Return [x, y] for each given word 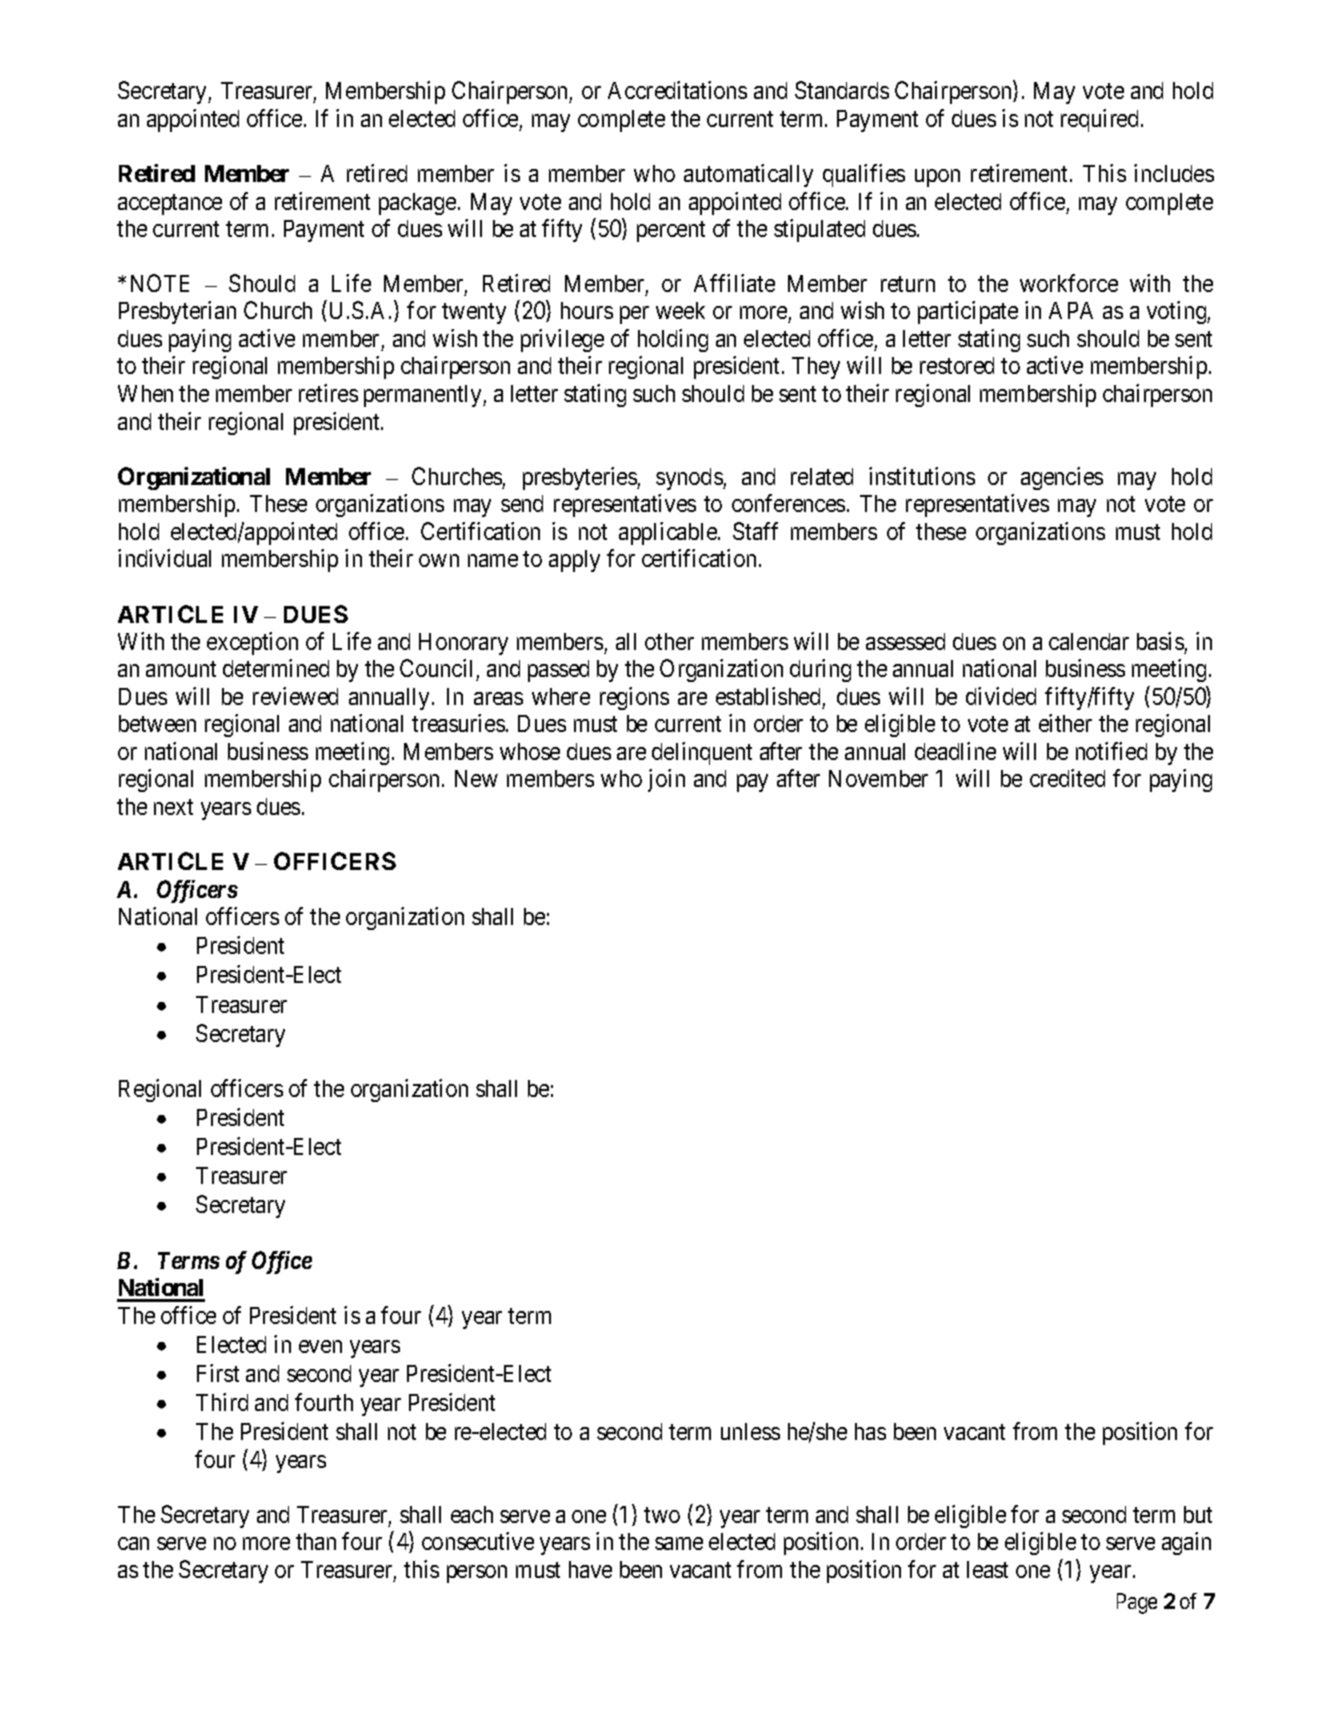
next [173, 807]
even [320, 1346]
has [870, 1431]
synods [690, 479]
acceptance [170, 204]
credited [1067, 778]
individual [164, 558]
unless [750, 1431]
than [316, 1541]
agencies [1062, 478]
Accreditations [677, 90]
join [666, 780]
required [1101, 120]
